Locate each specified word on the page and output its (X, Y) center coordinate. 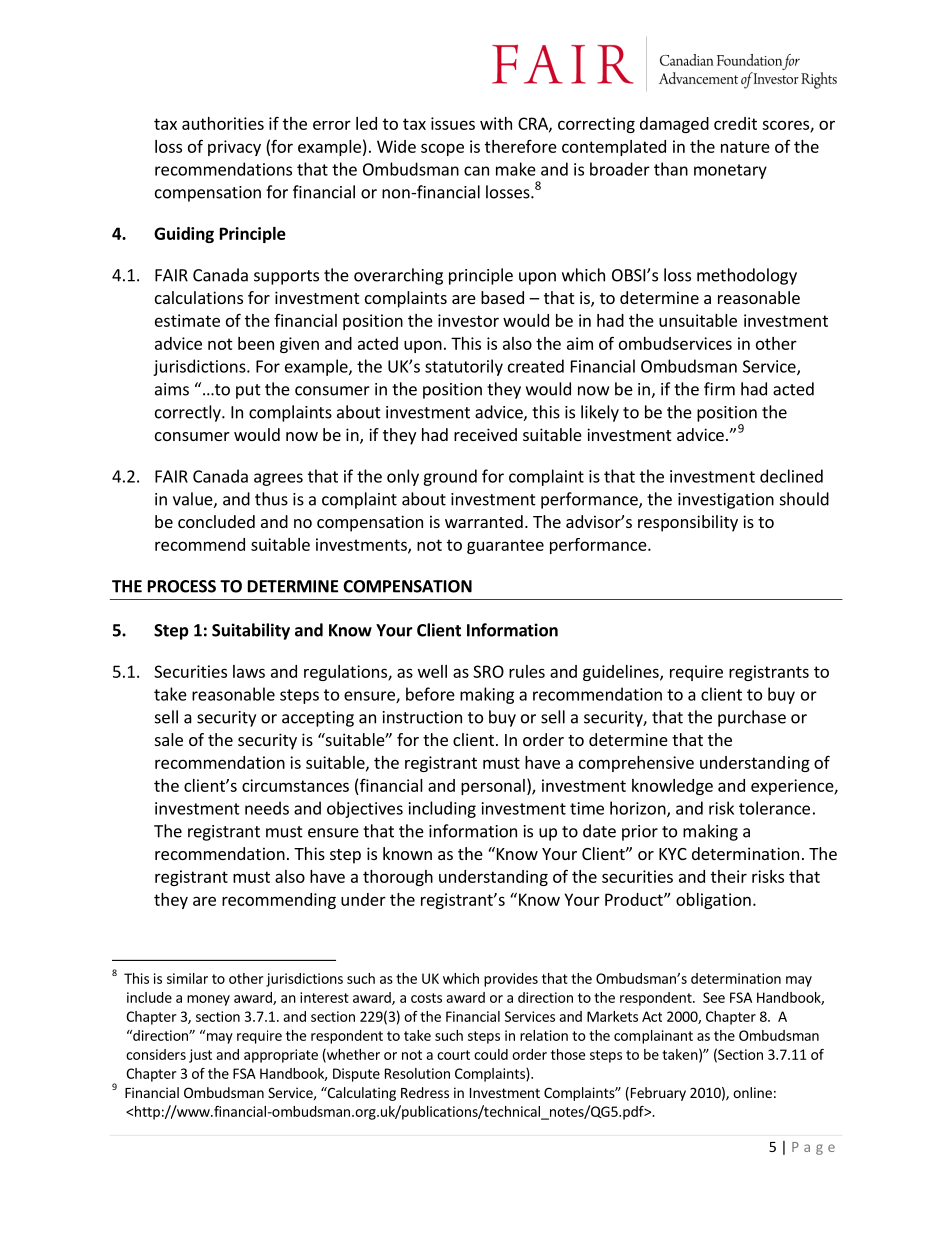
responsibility (688, 523)
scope (442, 149)
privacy (234, 148)
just (200, 1056)
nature (745, 147)
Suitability (251, 631)
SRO (488, 671)
